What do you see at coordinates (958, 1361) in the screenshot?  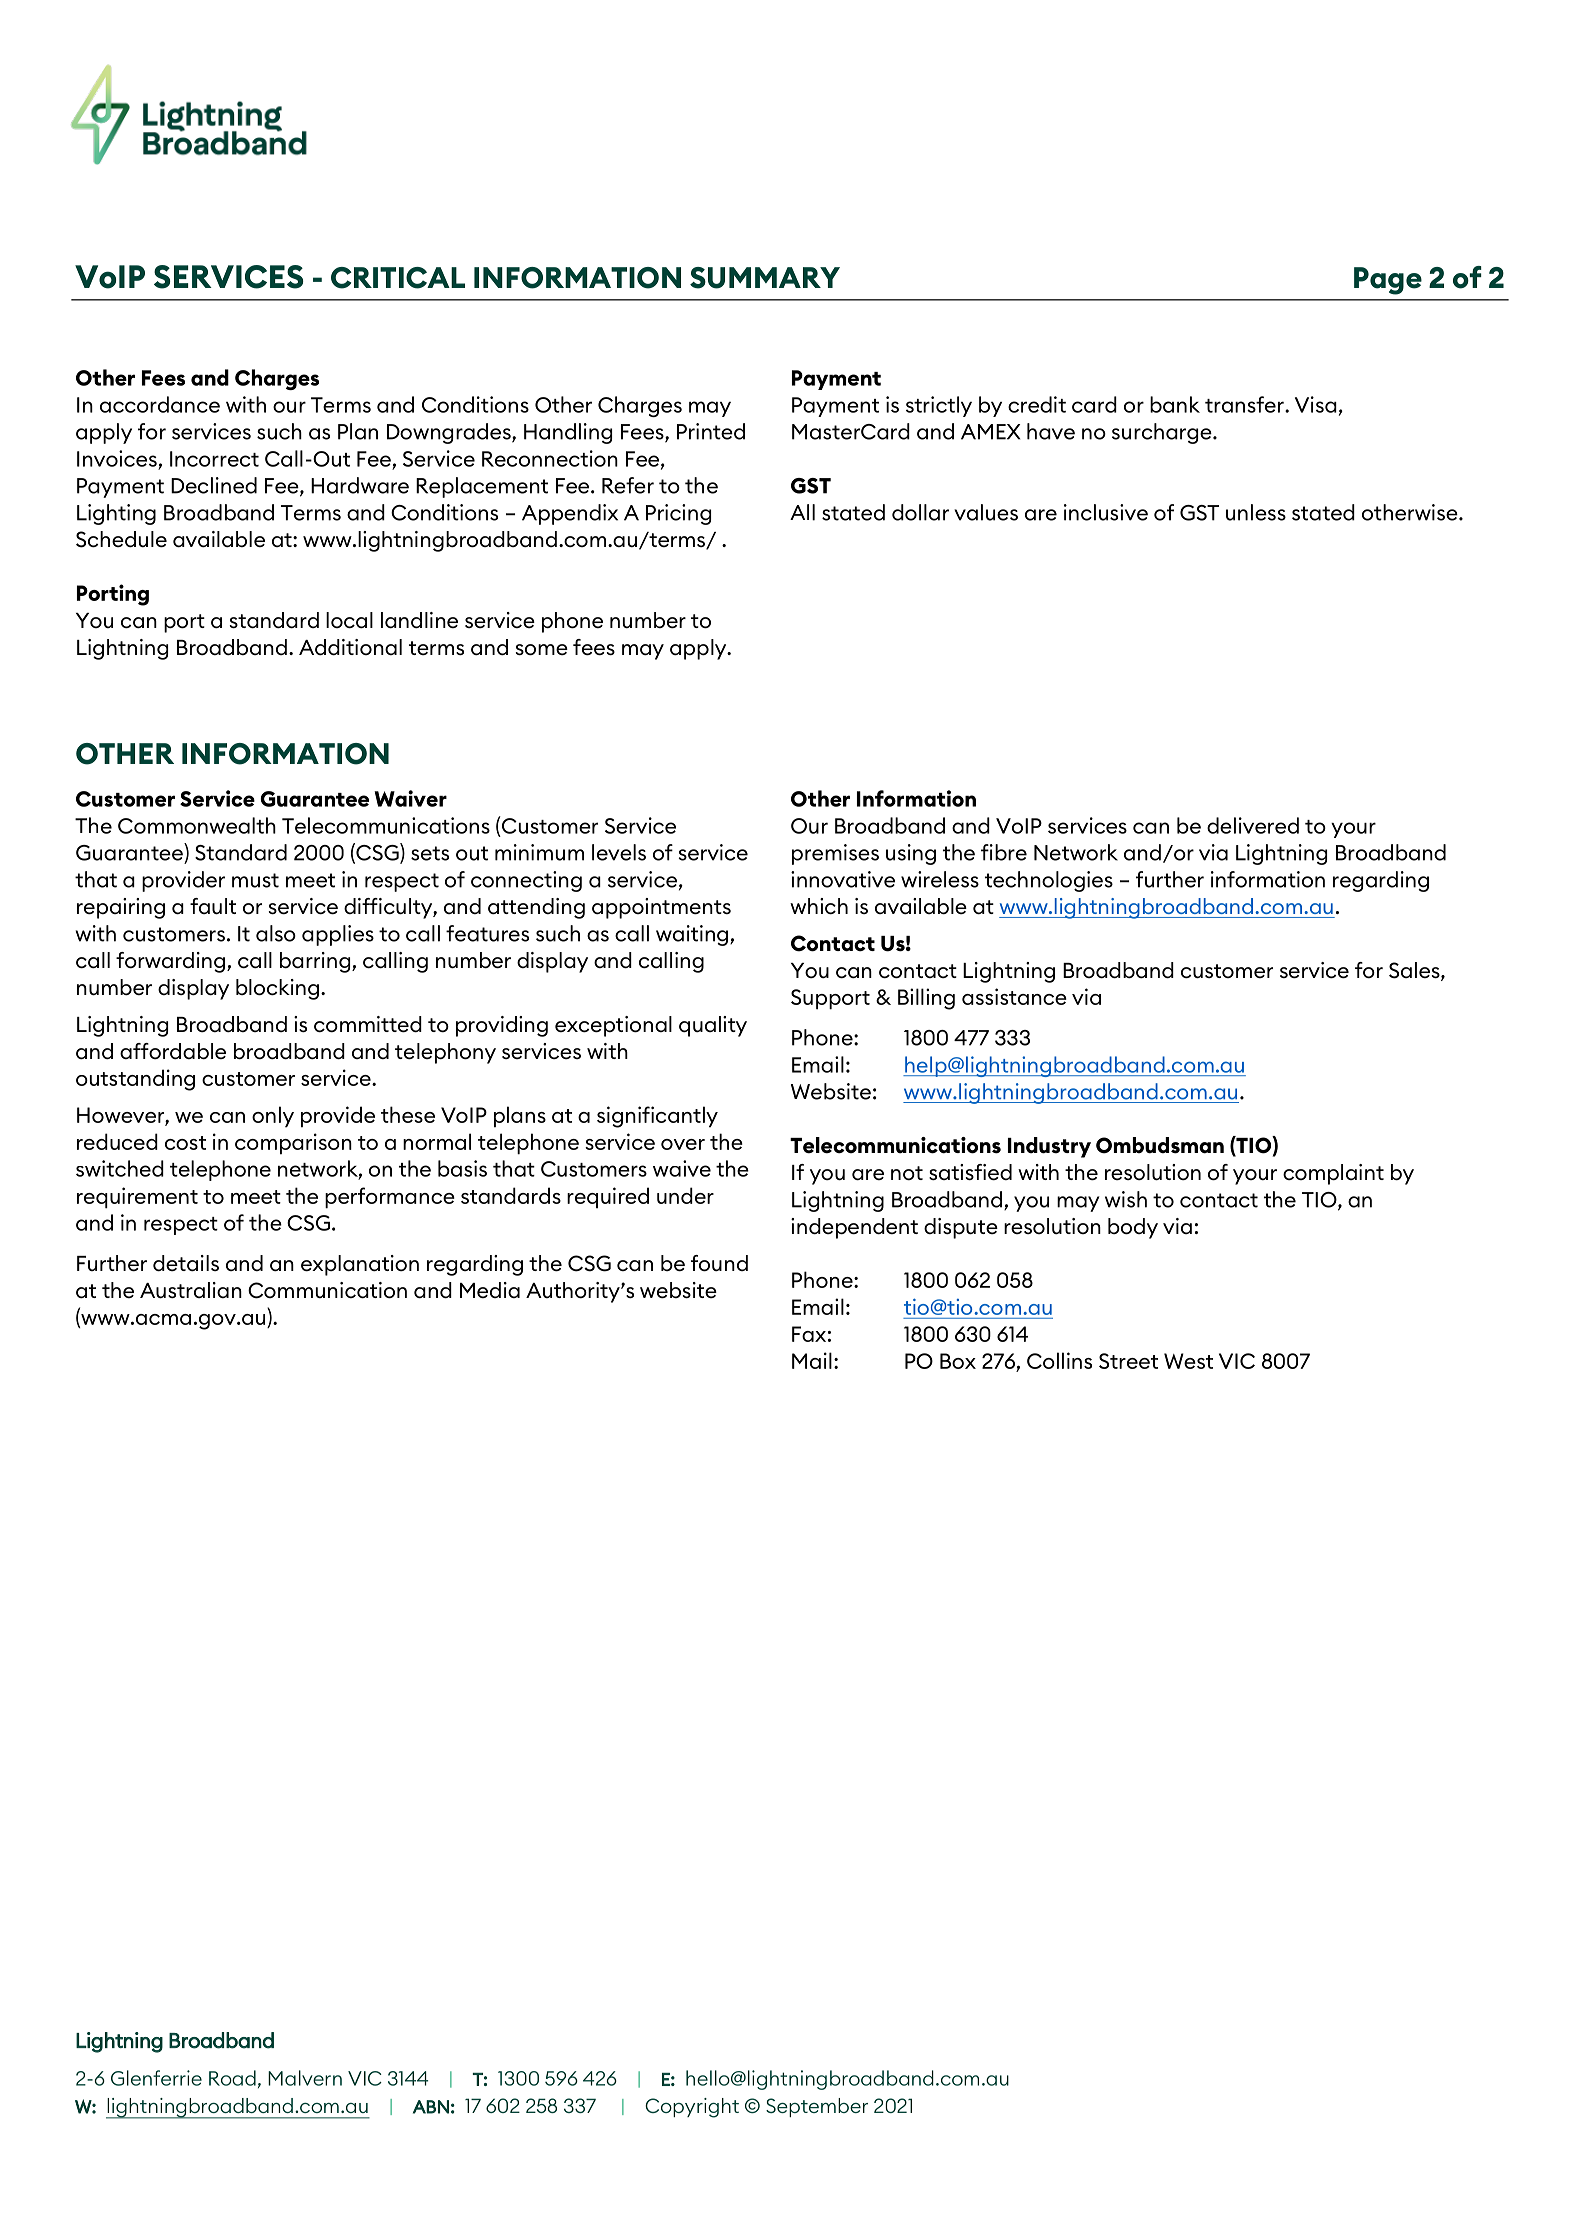 I see `Box` at bounding box center [958, 1361].
